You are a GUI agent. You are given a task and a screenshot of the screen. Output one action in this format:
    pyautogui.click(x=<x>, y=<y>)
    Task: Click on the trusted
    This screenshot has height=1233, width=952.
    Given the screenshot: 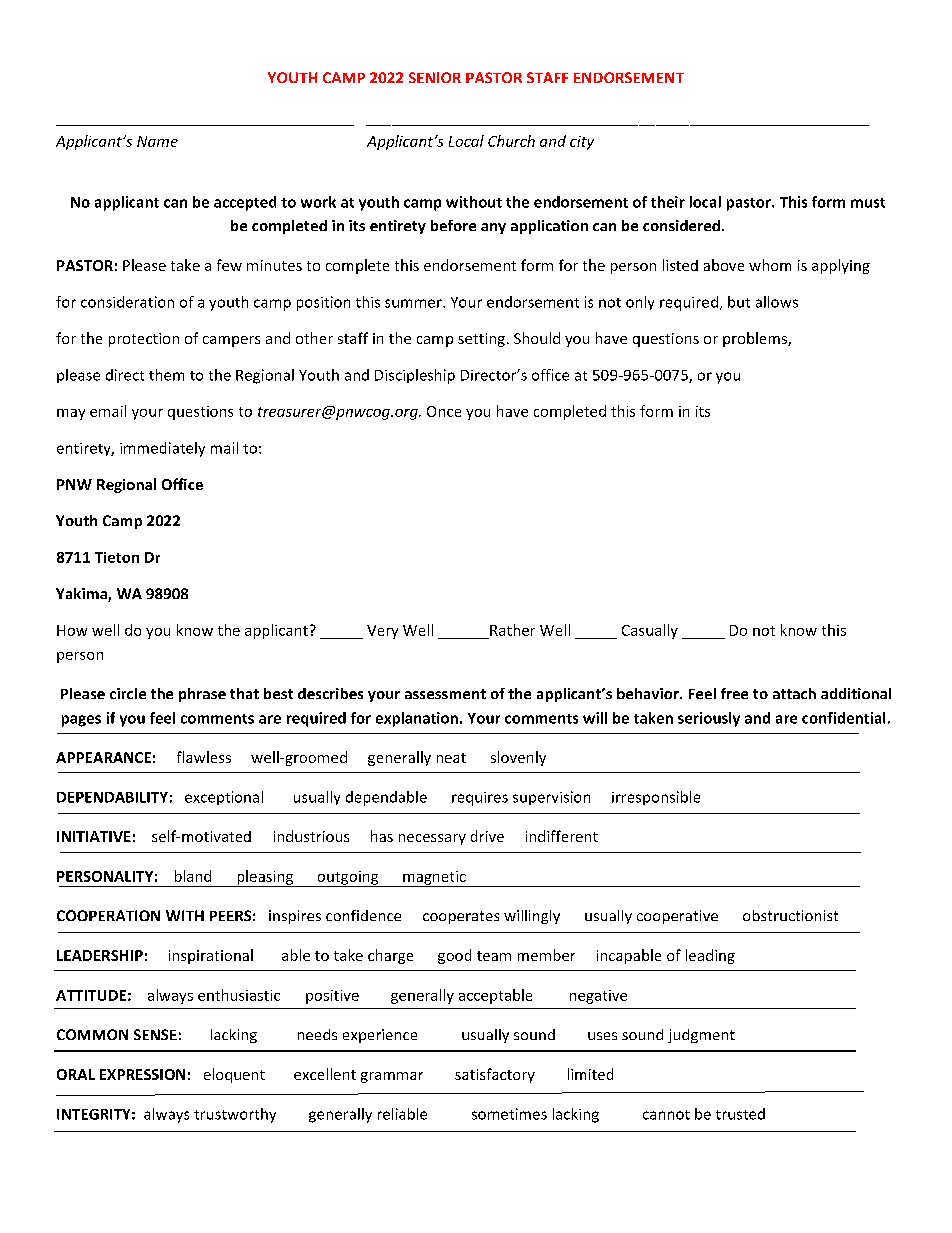 What is the action you would take?
    pyautogui.click(x=740, y=1114)
